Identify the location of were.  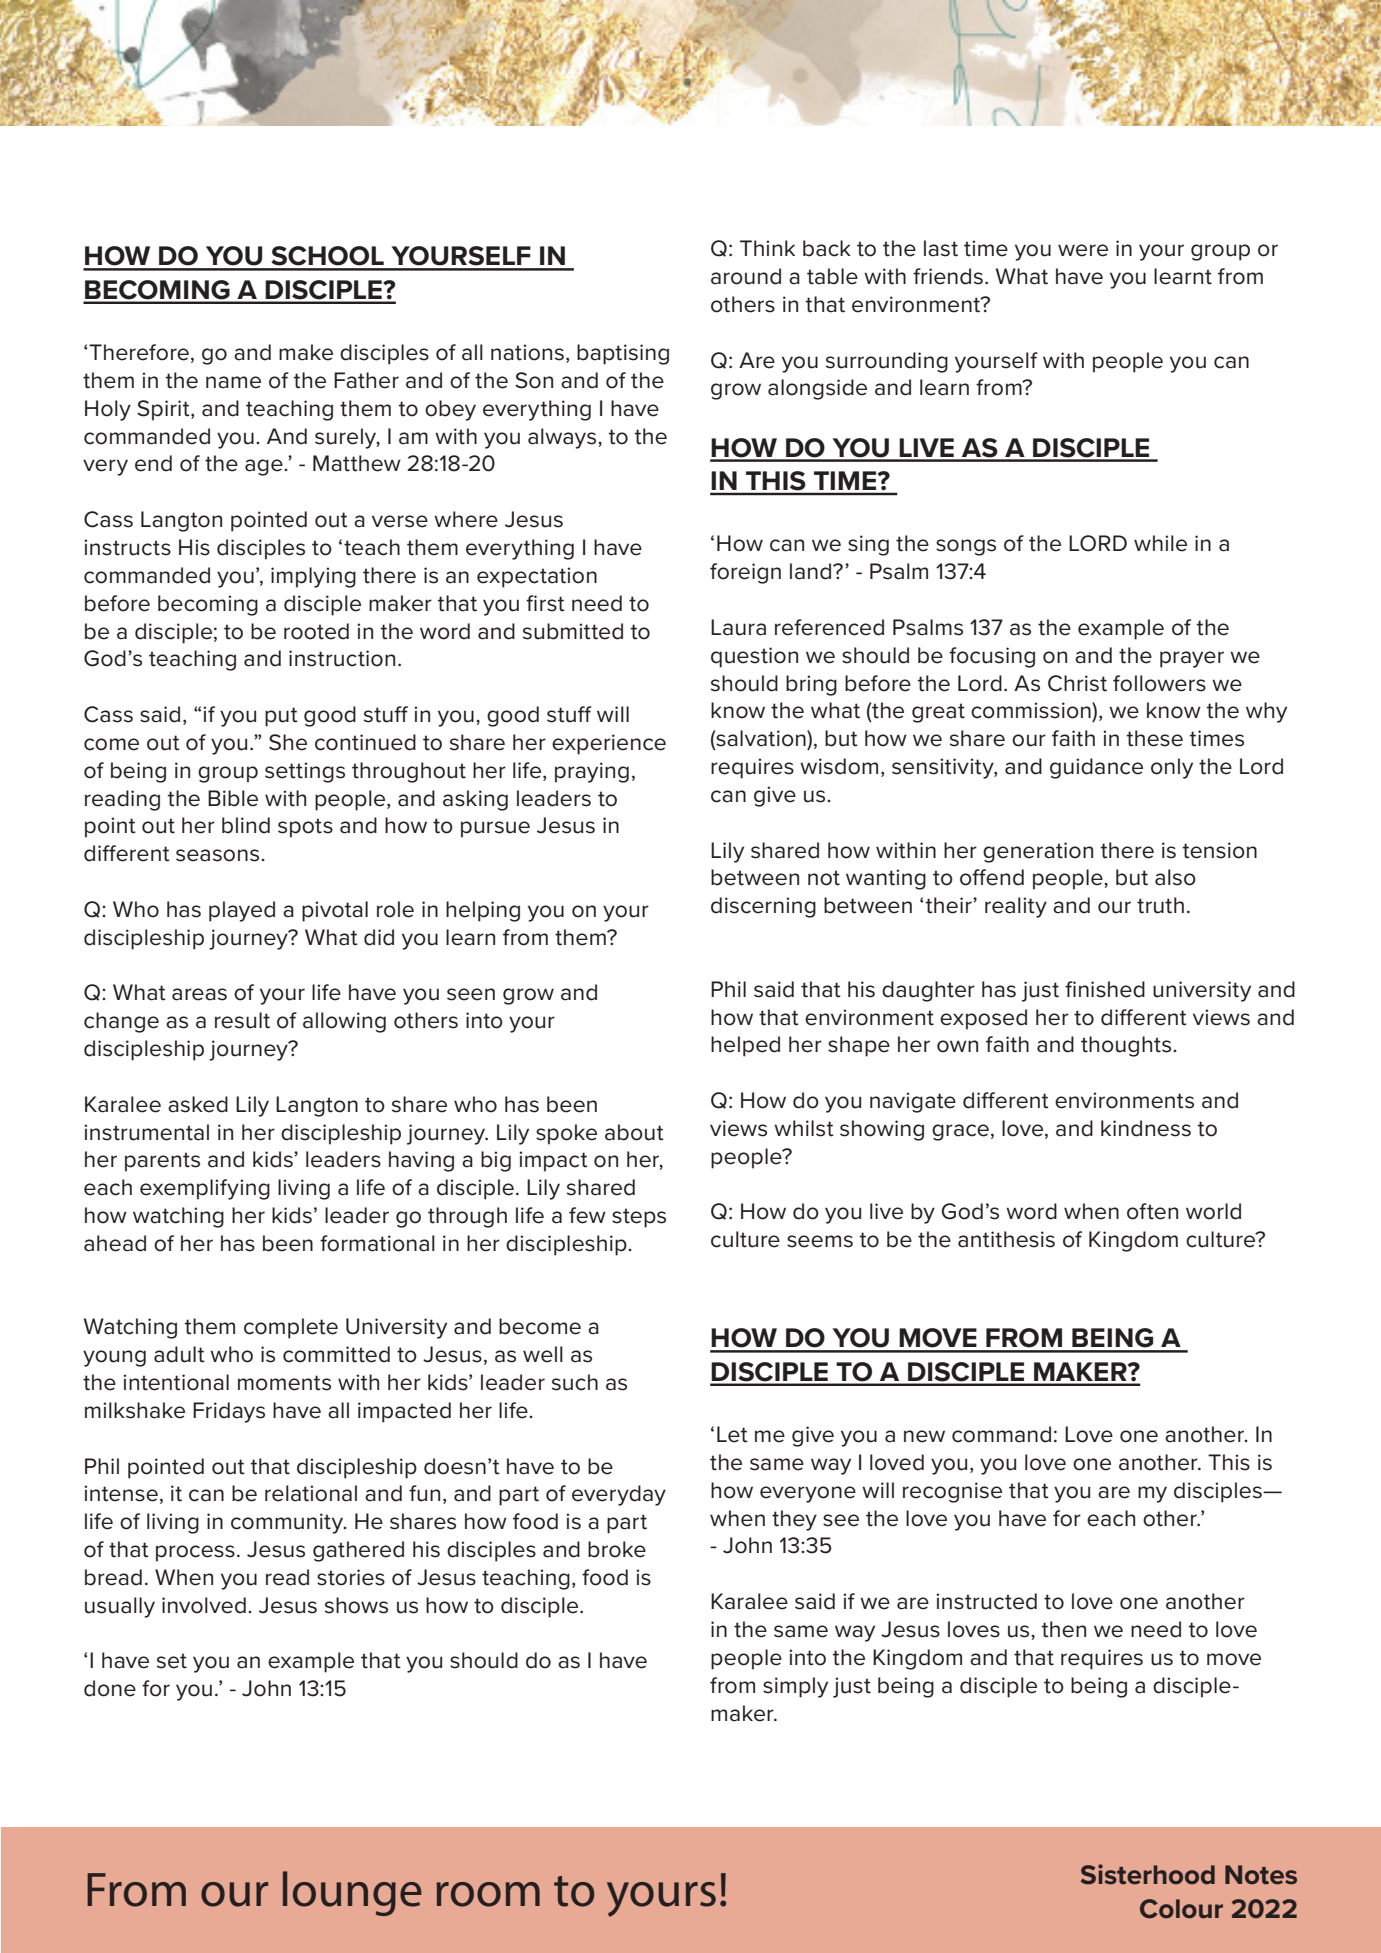
(1083, 250).
